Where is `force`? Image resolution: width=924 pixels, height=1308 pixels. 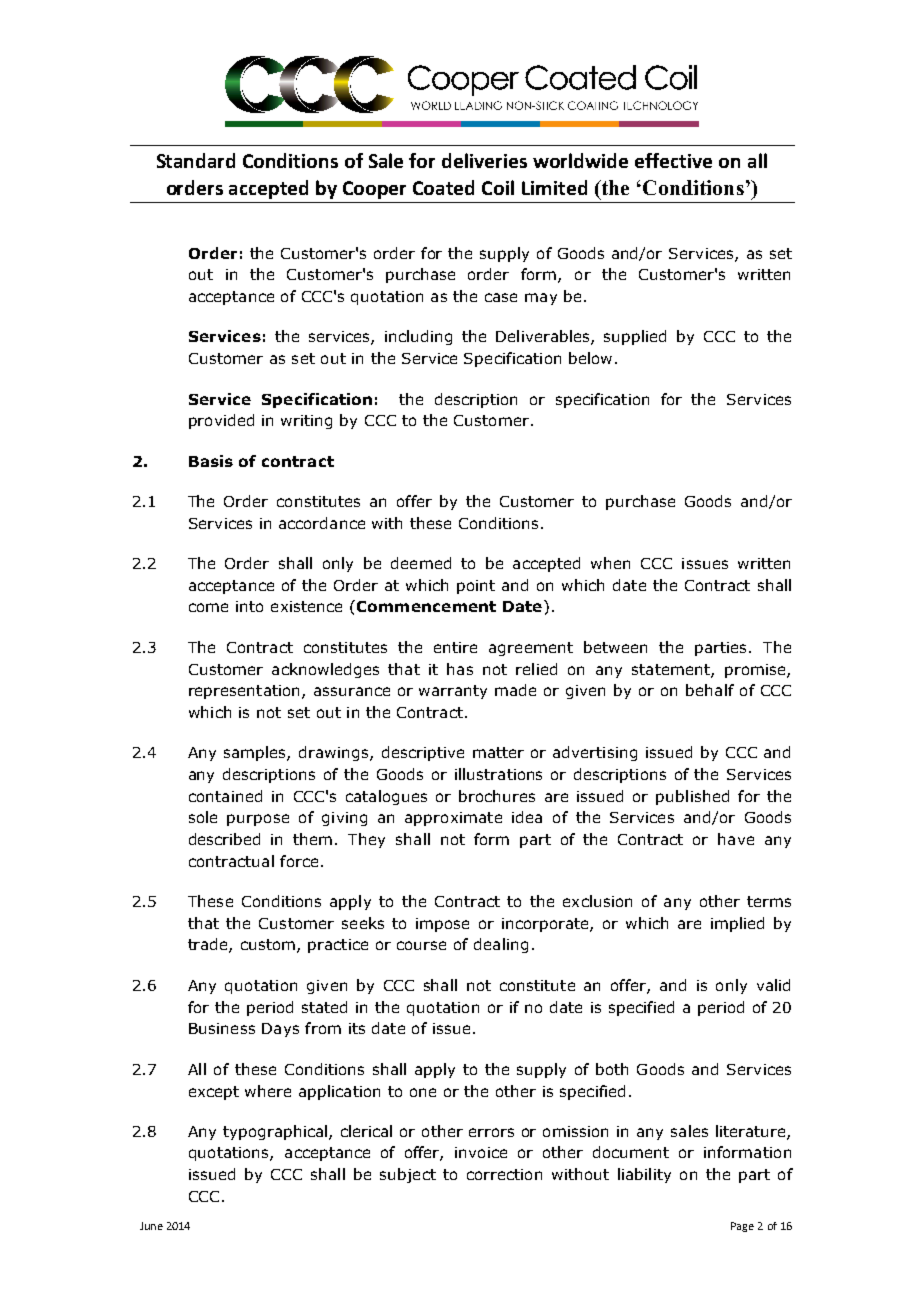 force is located at coordinates (299, 861).
